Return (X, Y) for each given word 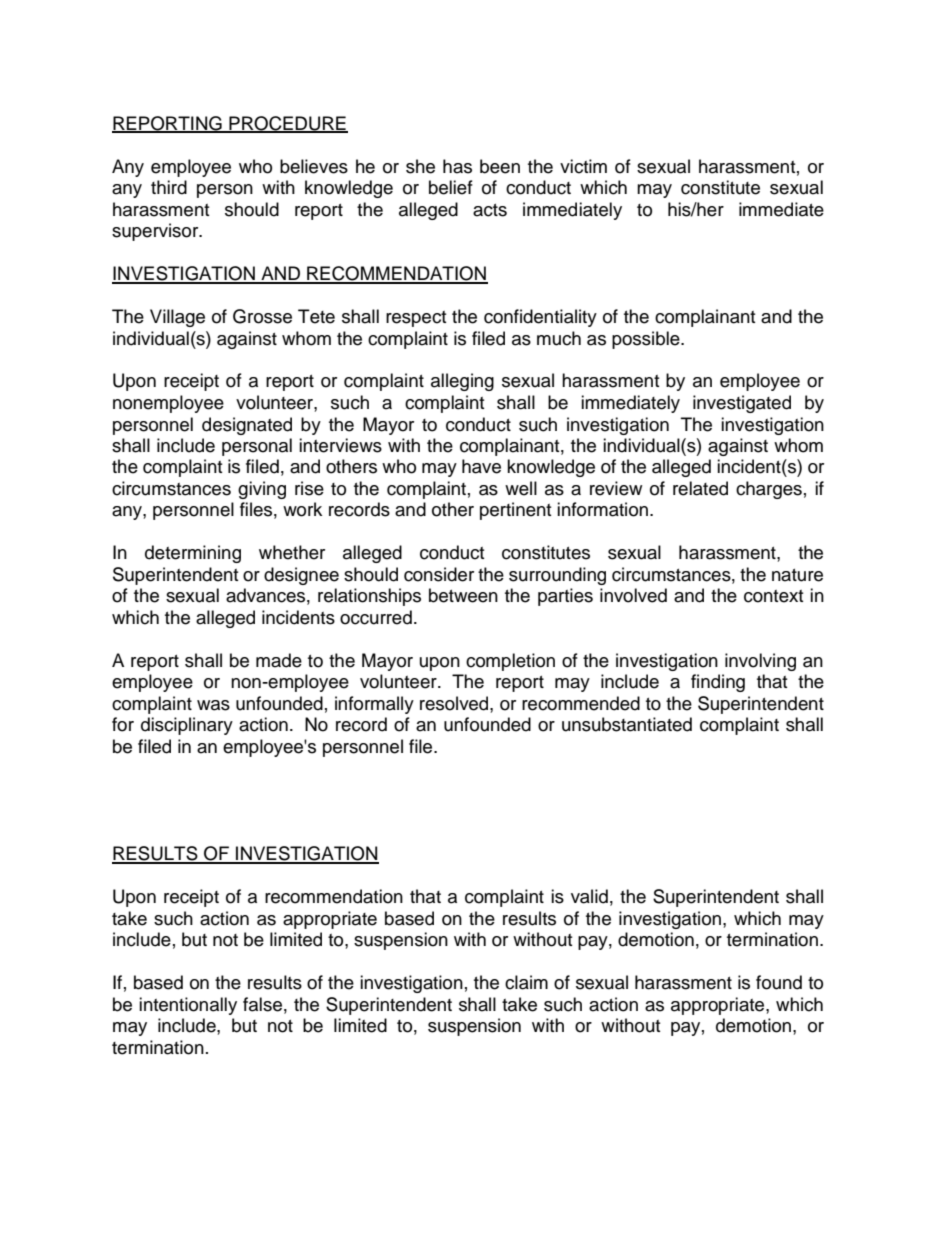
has (457, 166)
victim (583, 166)
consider (439, 574)
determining (193, 554)
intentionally (188, 1006)
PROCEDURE (287, 124)
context (773, 596)
